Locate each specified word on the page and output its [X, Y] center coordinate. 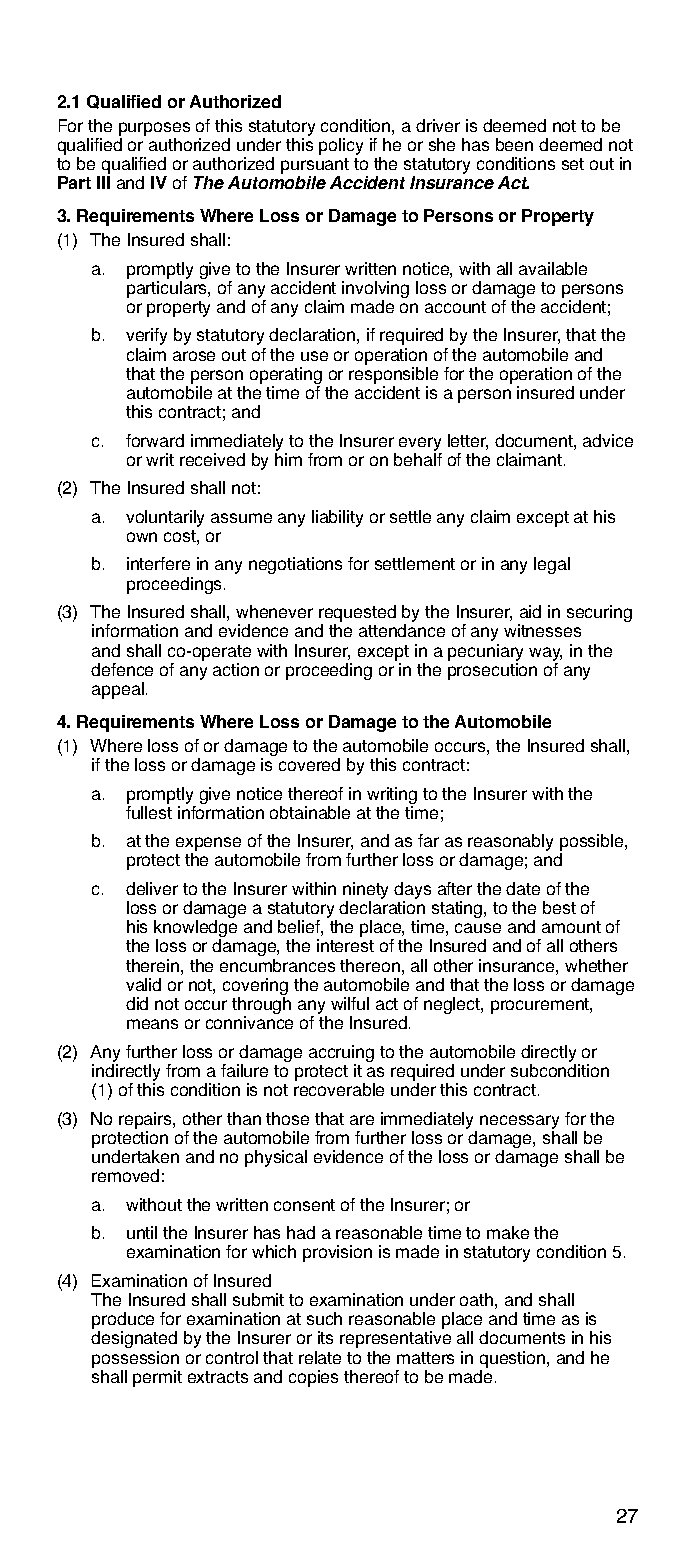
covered [309, 764]
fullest [149, 812]
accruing [341, 1055]
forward [155, 440]
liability [337, 518]
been [514, 144]
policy [341, 146]
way [545, 654]
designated [134, 1339]
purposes [154, 129]
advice [608, 440]
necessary [519, 1122]
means [152, 1024]
